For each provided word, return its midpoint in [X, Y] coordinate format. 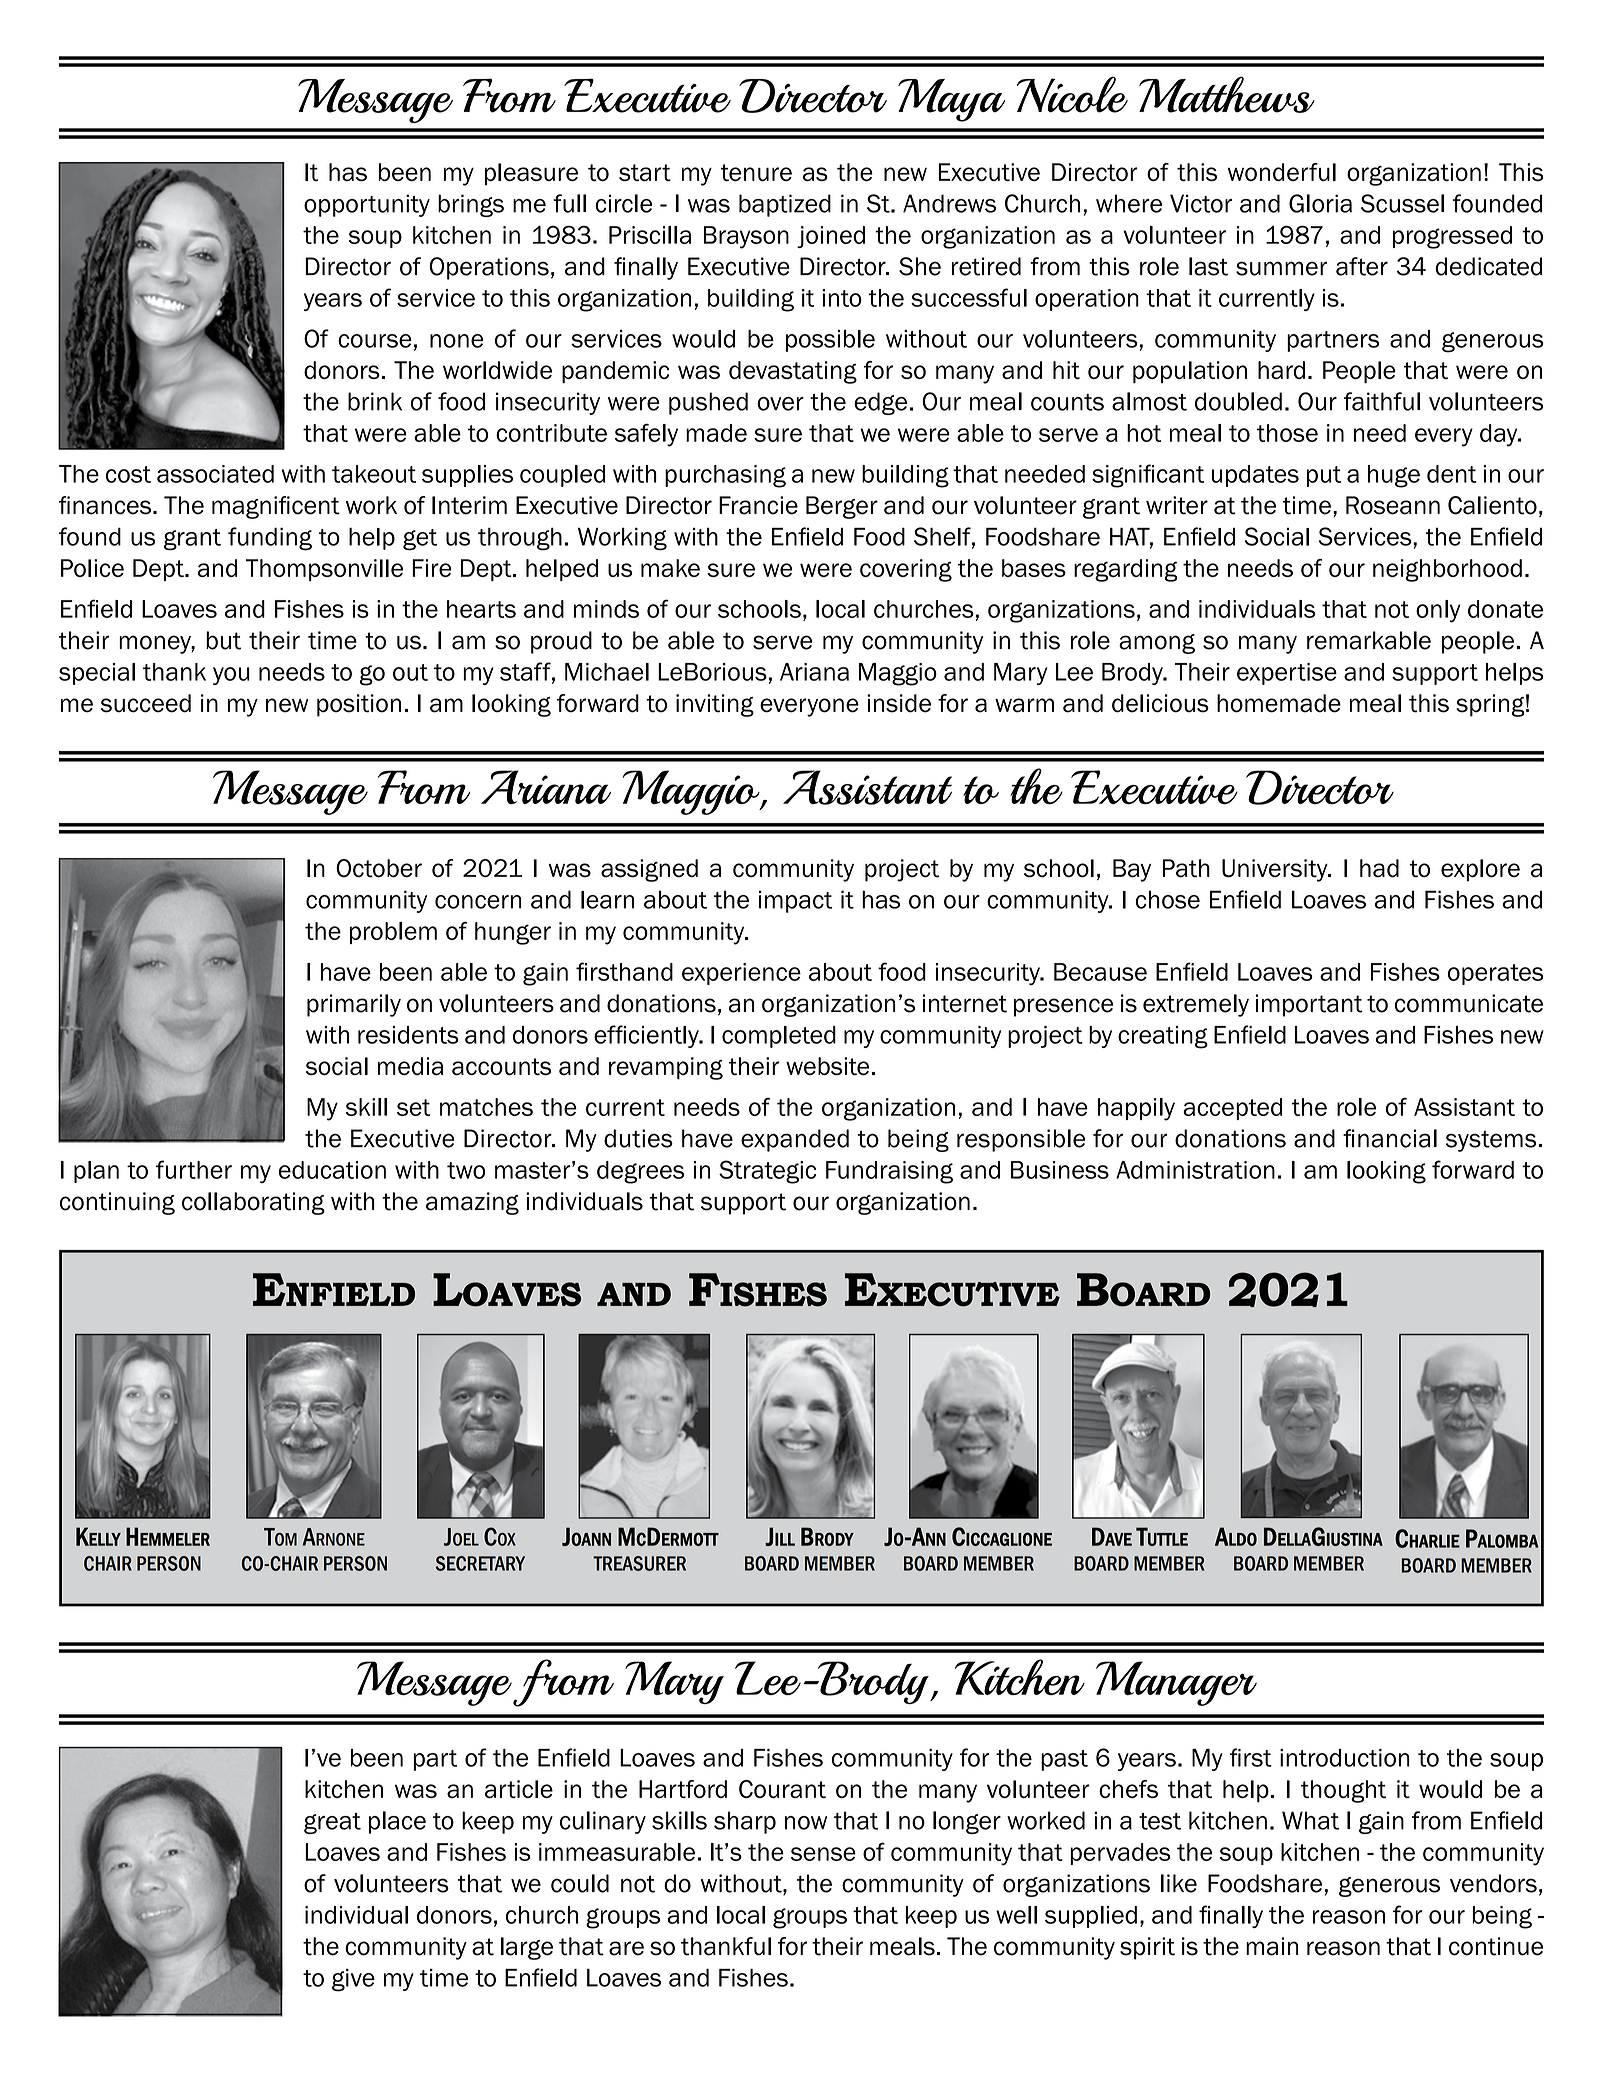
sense [823, 1854]
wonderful [1282, 172]
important [1309, 1005]
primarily [354, 1005]
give [353, 1980]
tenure [756, 172]
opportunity [367, 205]
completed [779, 1037]
